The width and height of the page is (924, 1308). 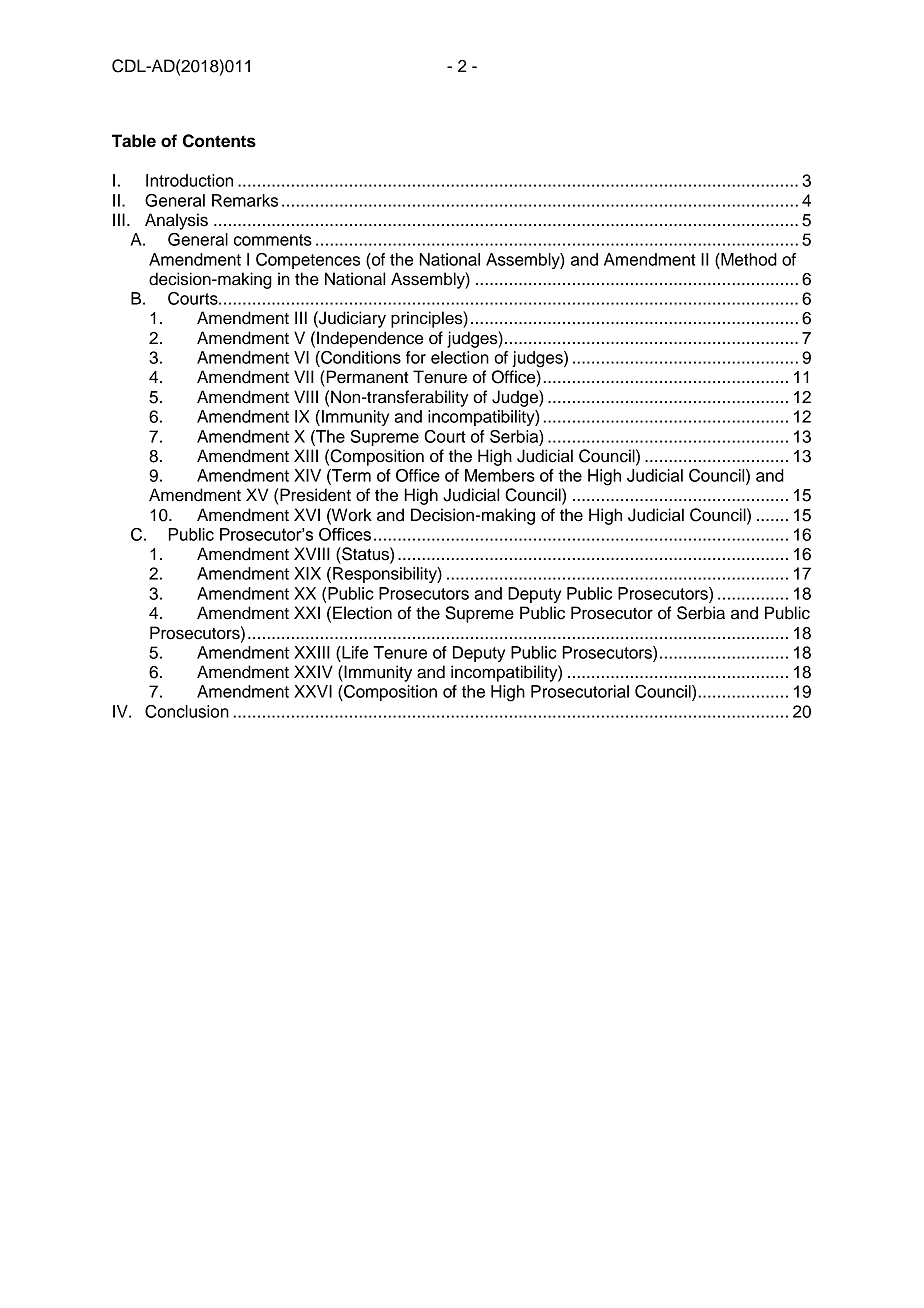 What do you see at coordinates (187, 711) in the page?
I see `Conclusion` at bounding box center [187, 711].
